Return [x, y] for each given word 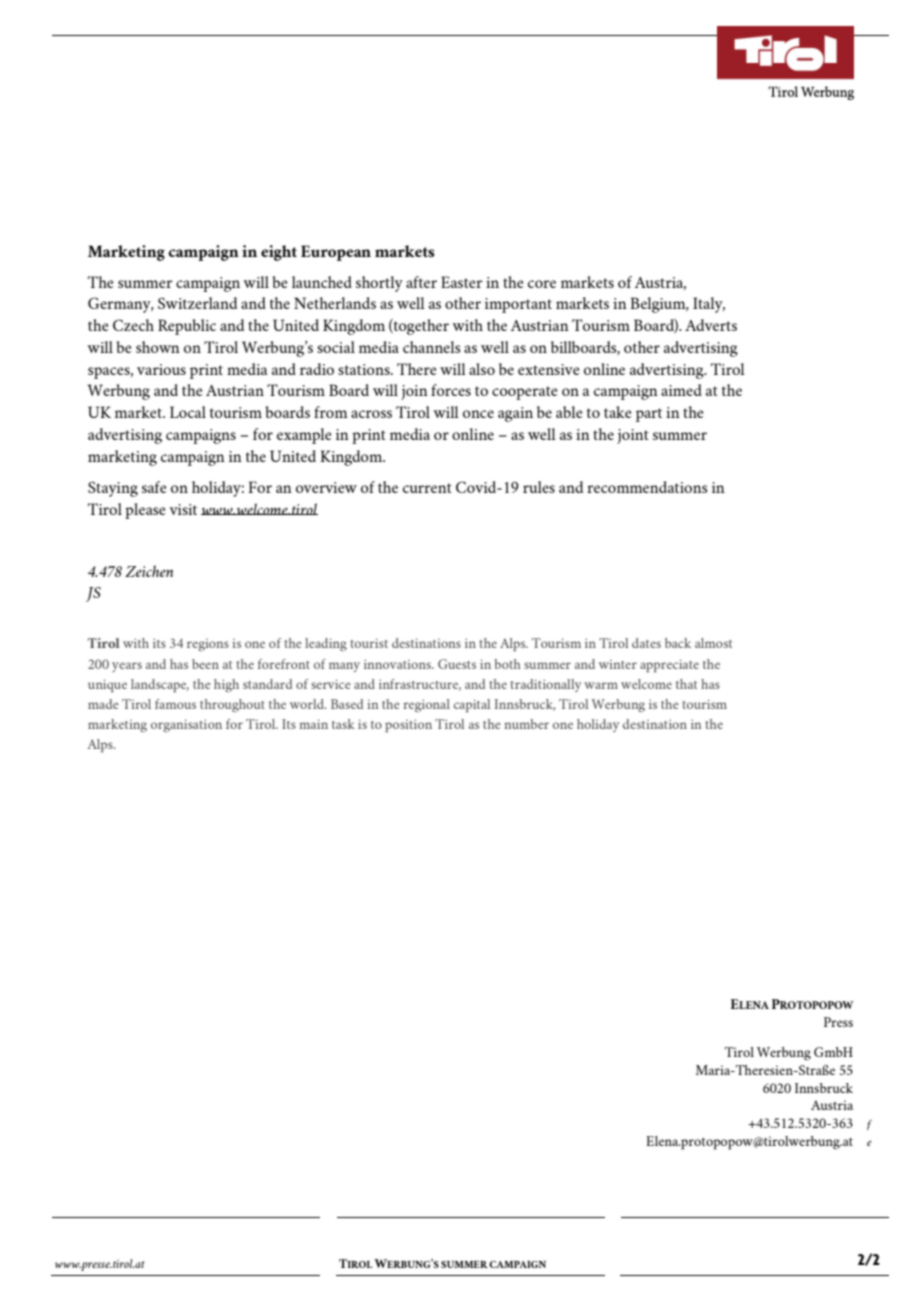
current [427, 488]
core [542, 284]
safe [154, 487]
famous [175, 704]
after [421, 282]
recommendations [647, 487]
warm [601, 685]
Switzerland [197, 303]
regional [426, 705]
